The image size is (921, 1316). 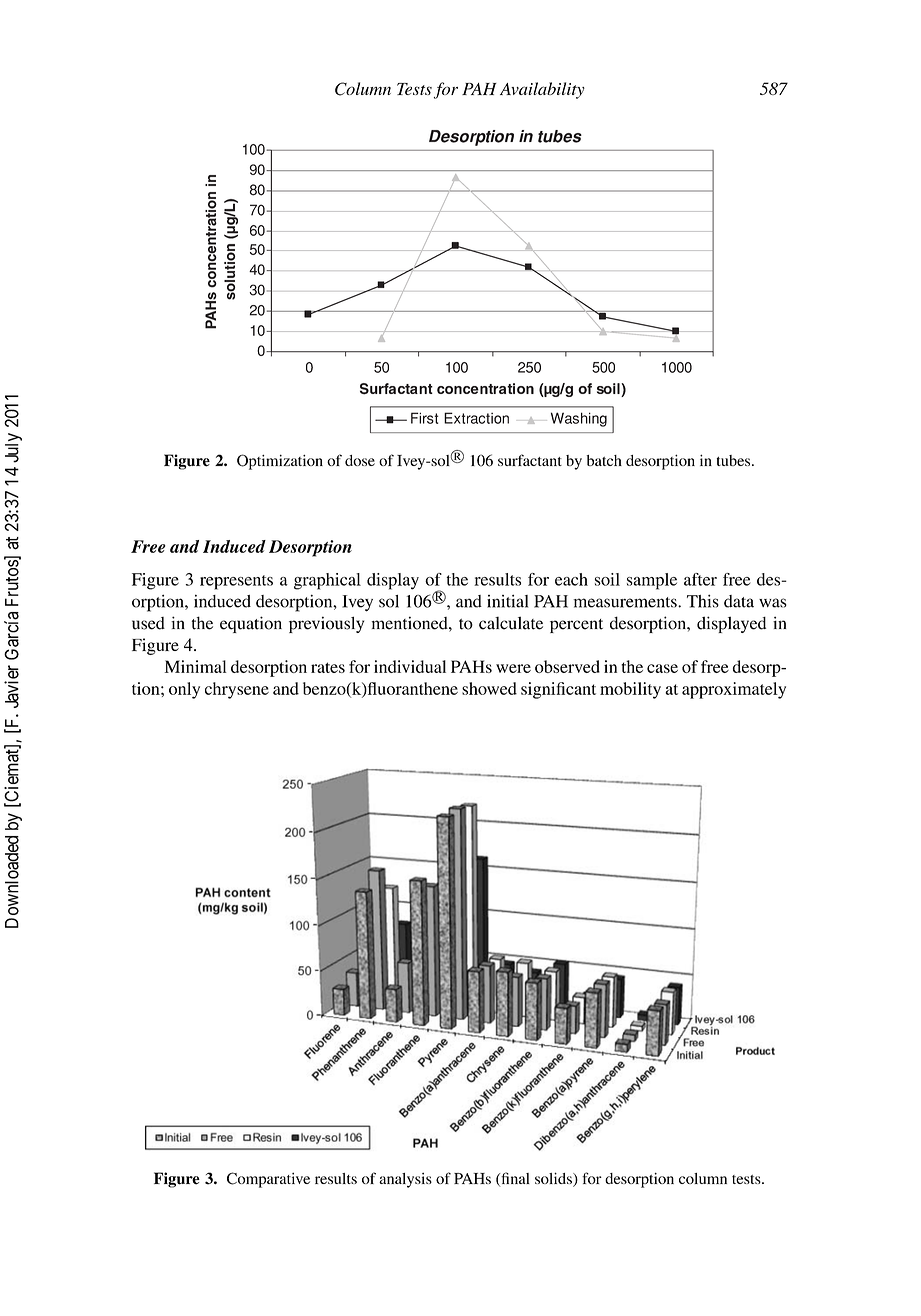 What do you see at coordinates (196, 666) in the page?
I see `Minimal` at bounding box center [196, 666].
